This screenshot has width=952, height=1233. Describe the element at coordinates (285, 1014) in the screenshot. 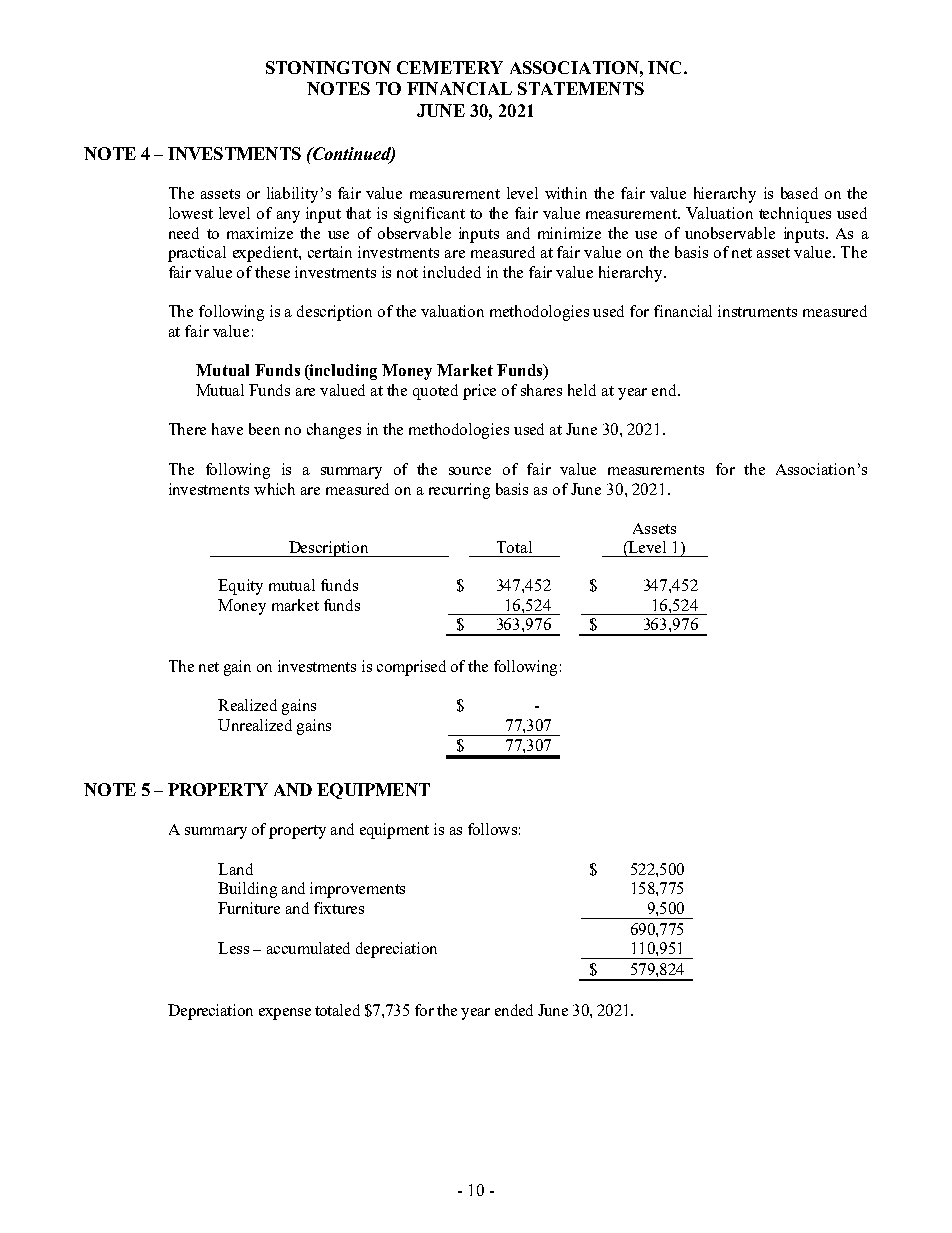

I see `expense` at that location.
